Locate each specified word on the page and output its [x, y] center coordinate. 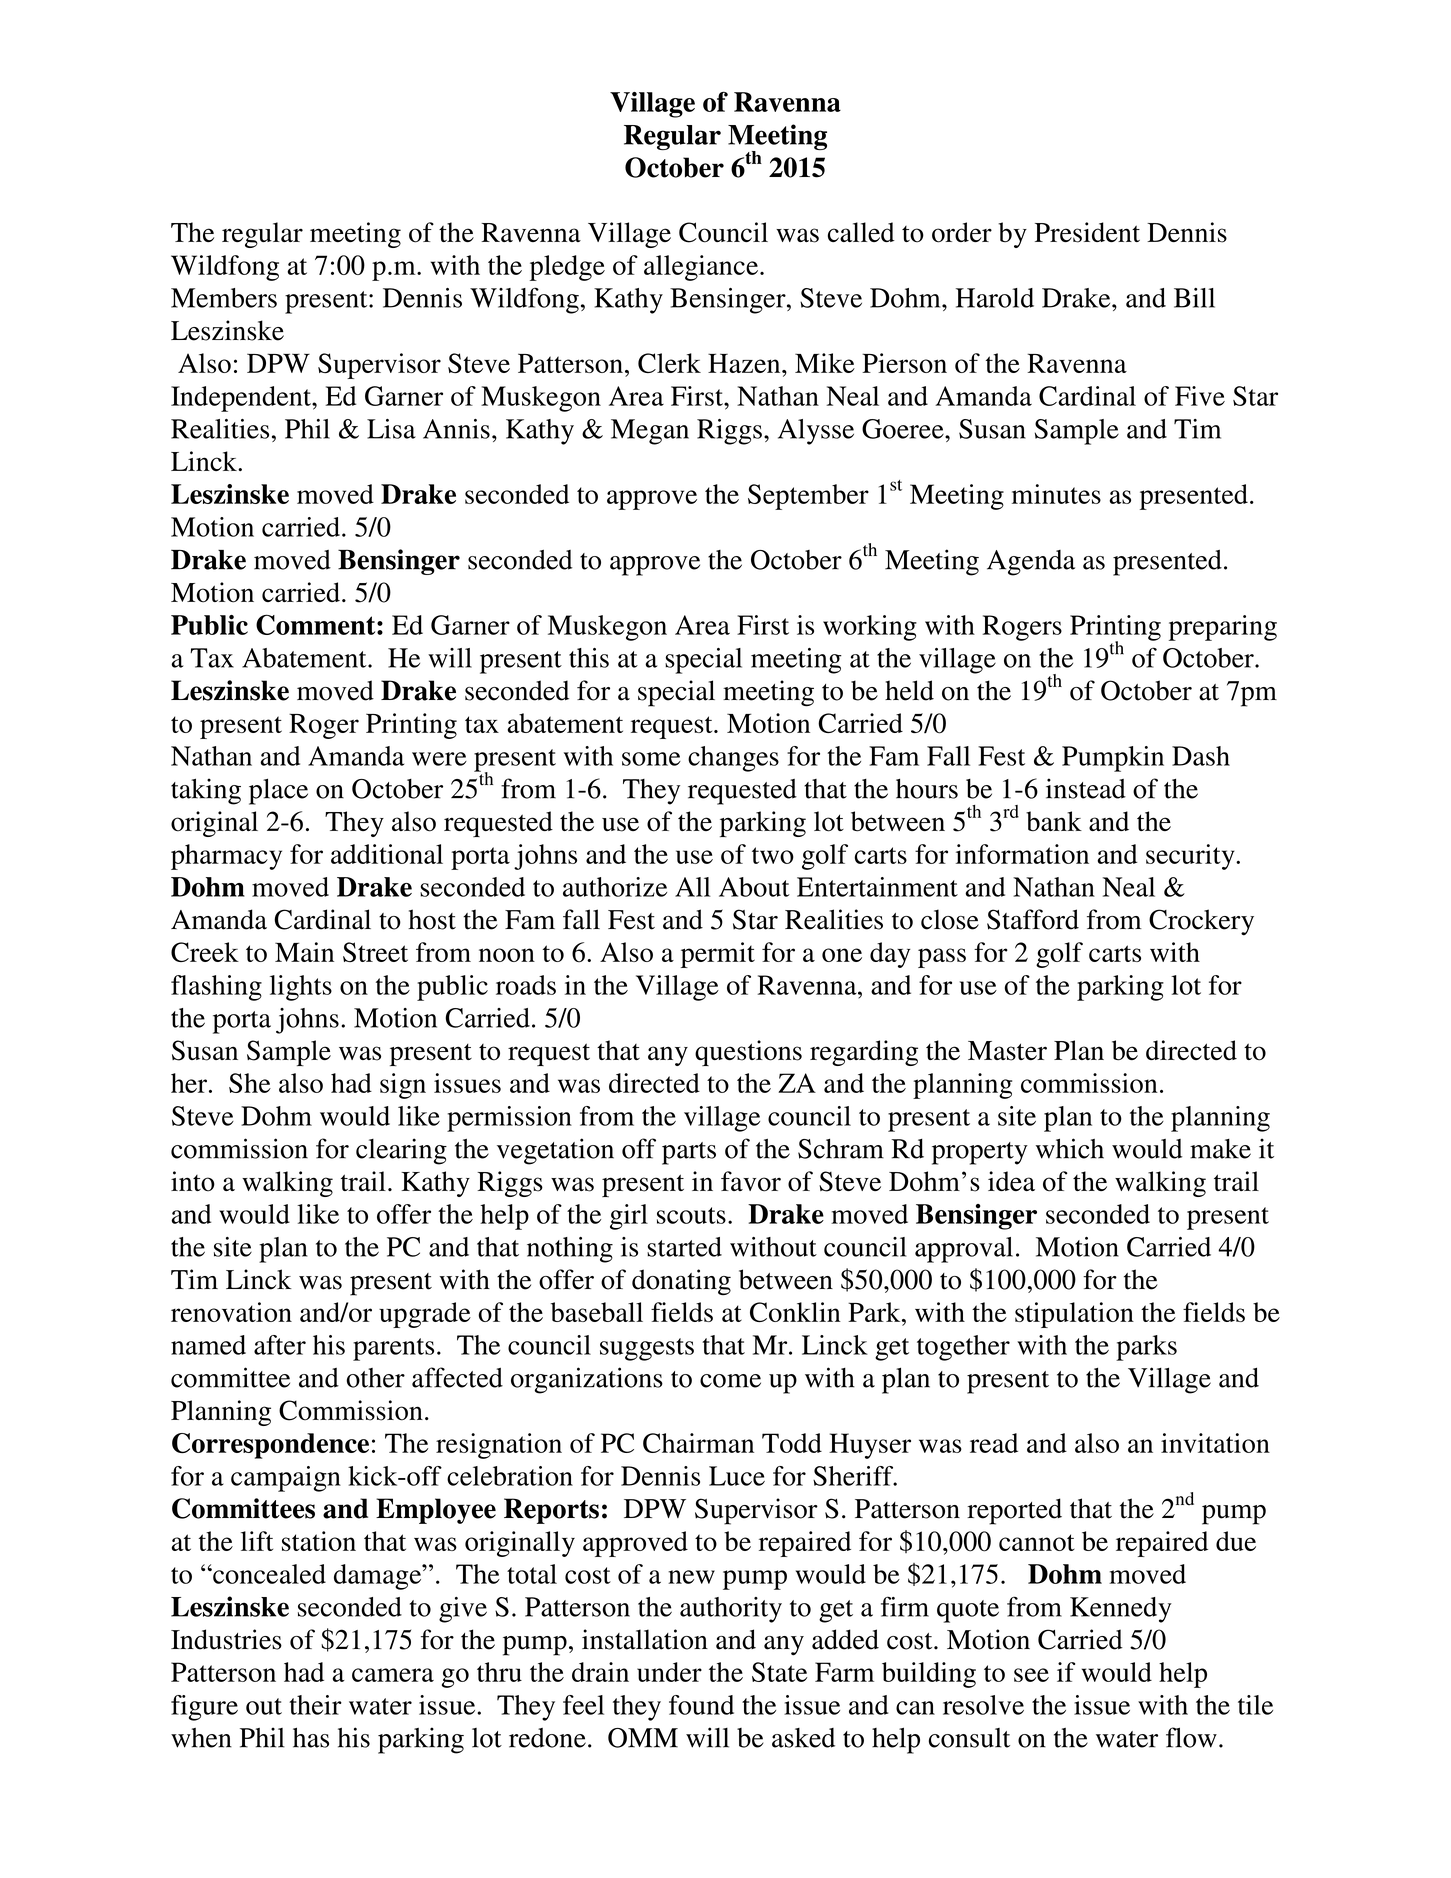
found [701, 1705]
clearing [401, 1151]
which [1070, 1148]
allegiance [701, 268]
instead [1086, 788]
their [315, 1705]
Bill [1194, 298]
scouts [691, 1215]
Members [224, 298]
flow [1191, 1737]
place [278, 791]
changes [733, 759]
